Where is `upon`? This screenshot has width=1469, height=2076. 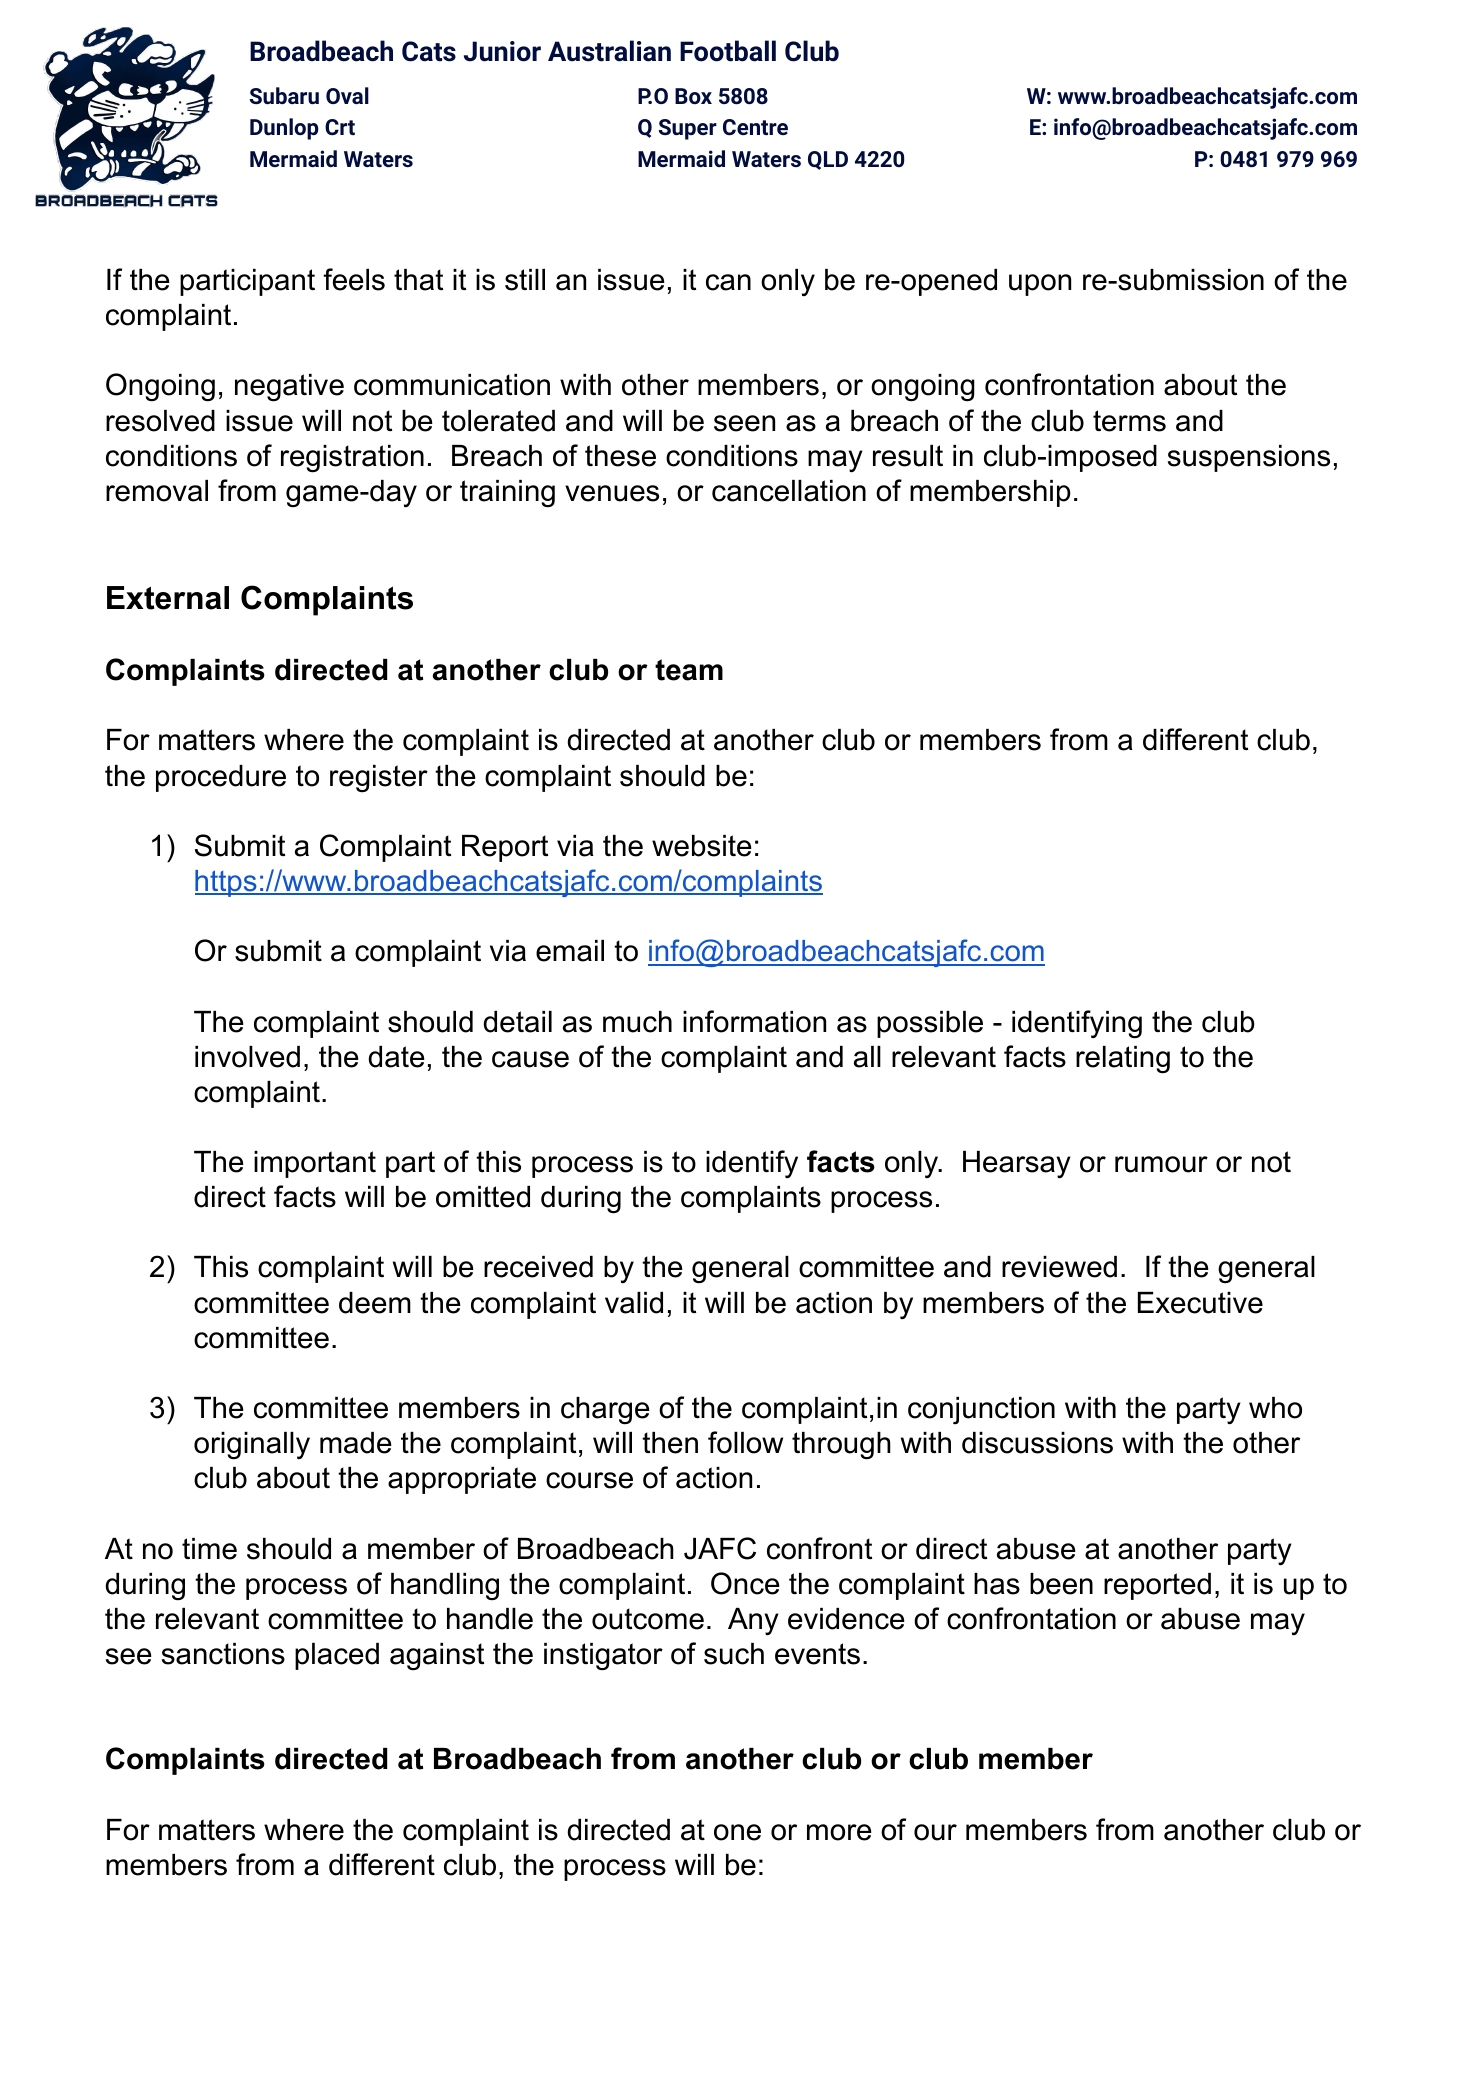 upon is located at coordinates (1040, 285).
